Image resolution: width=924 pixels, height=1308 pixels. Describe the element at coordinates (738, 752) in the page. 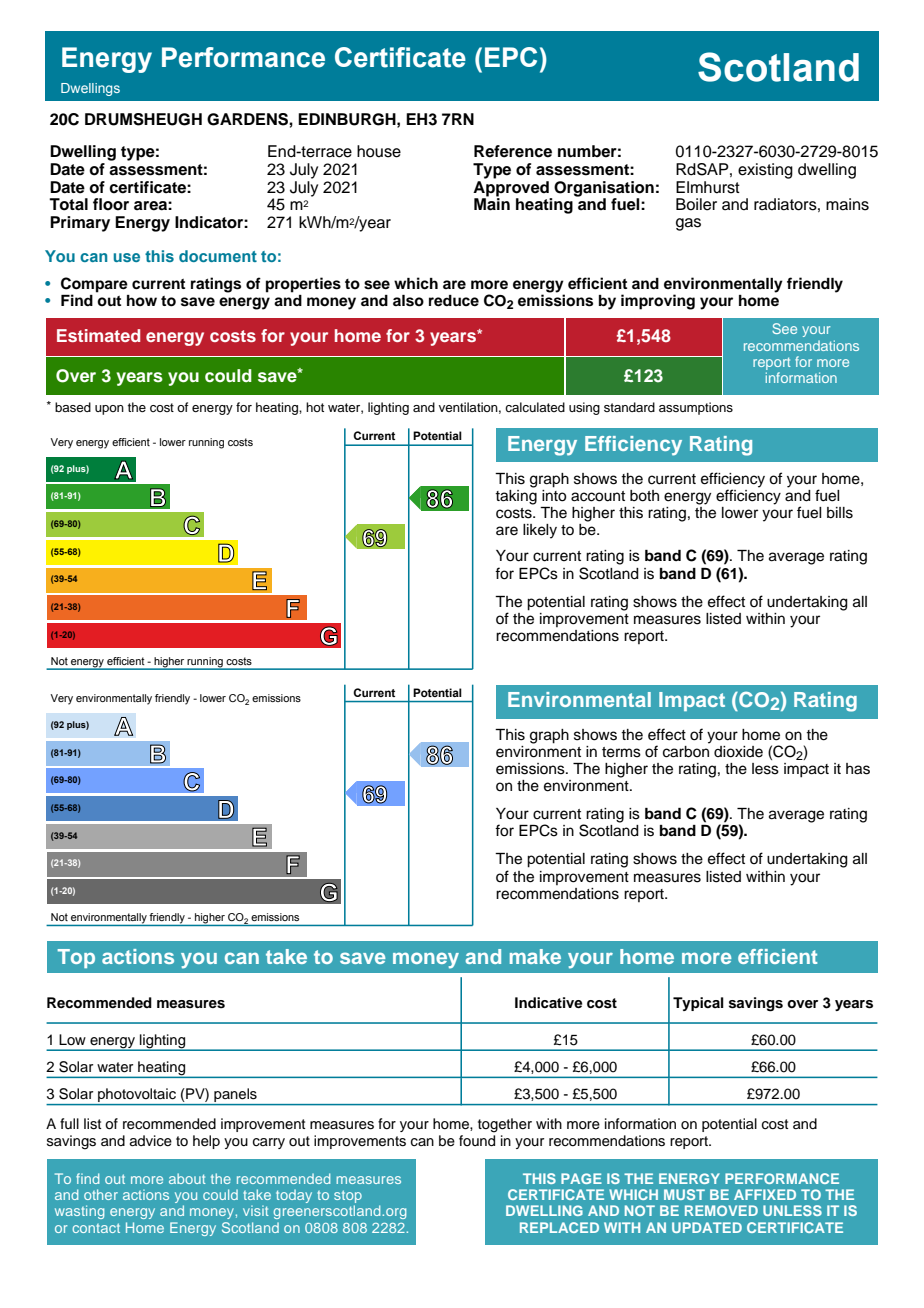

I see `dioxide` at that location.
